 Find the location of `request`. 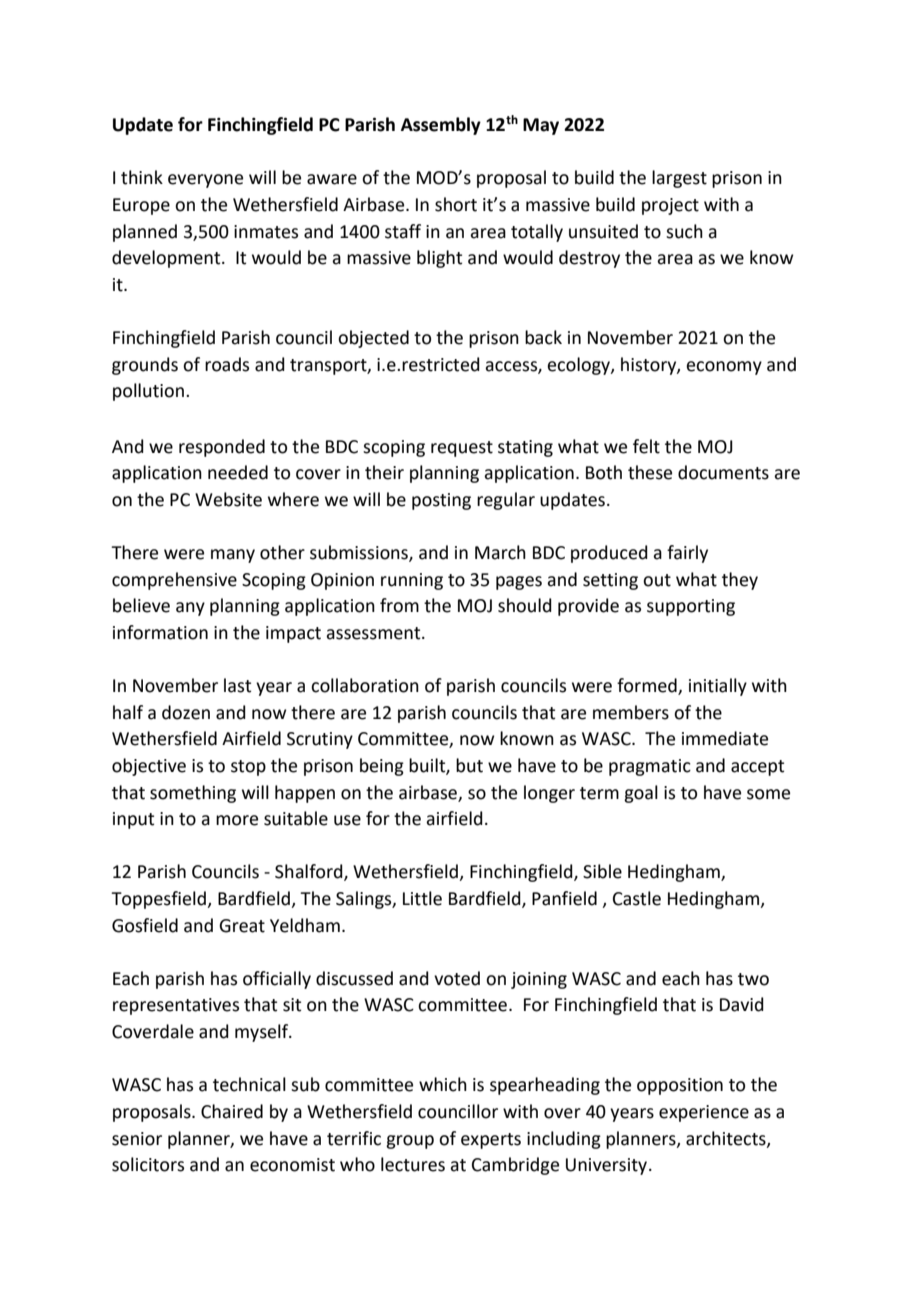

request is located at coordinates (462, 449).
